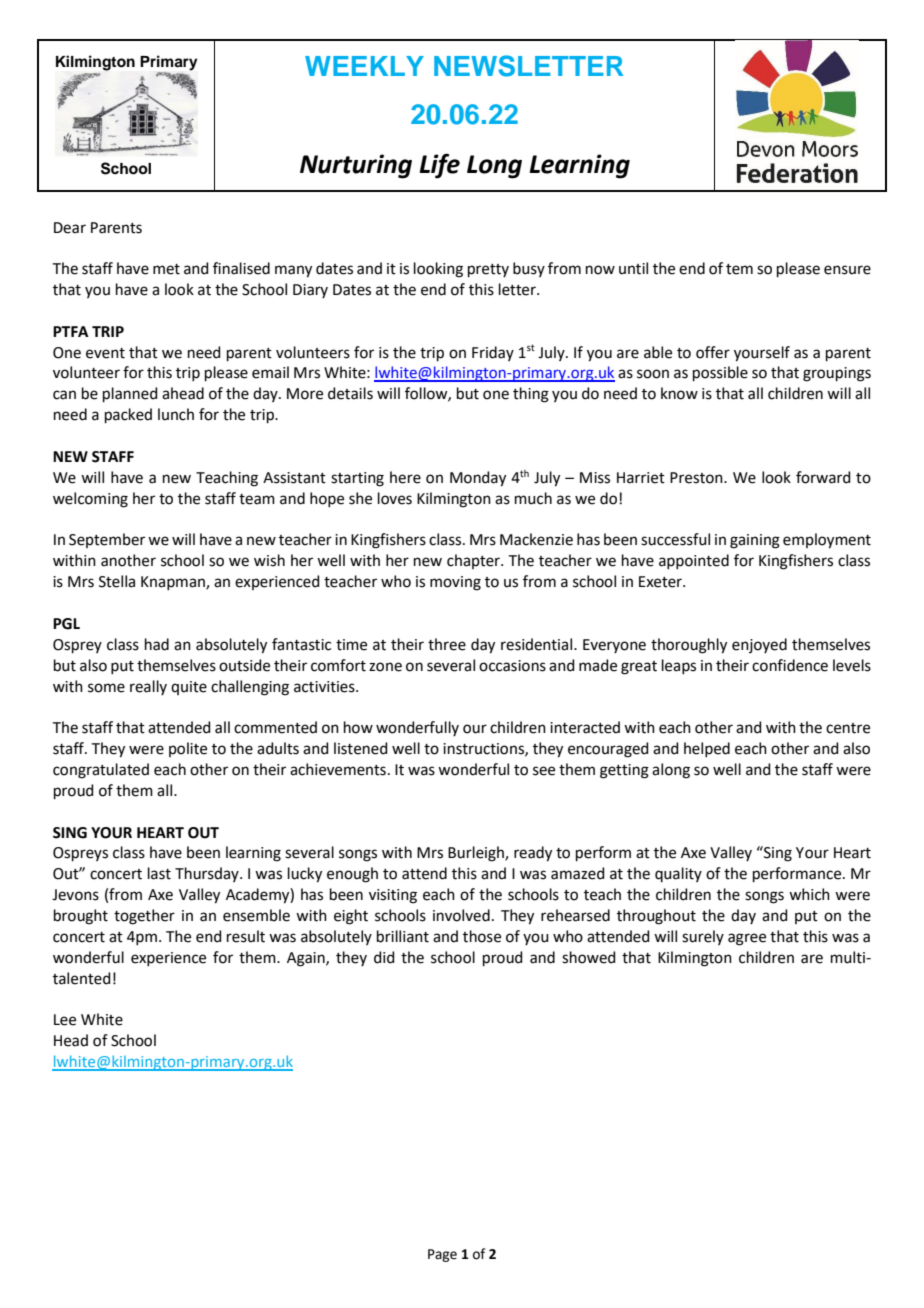  What do you see at coordinates (130, 394) in the page?
I see `planned` at bounding box center [130, 394].
